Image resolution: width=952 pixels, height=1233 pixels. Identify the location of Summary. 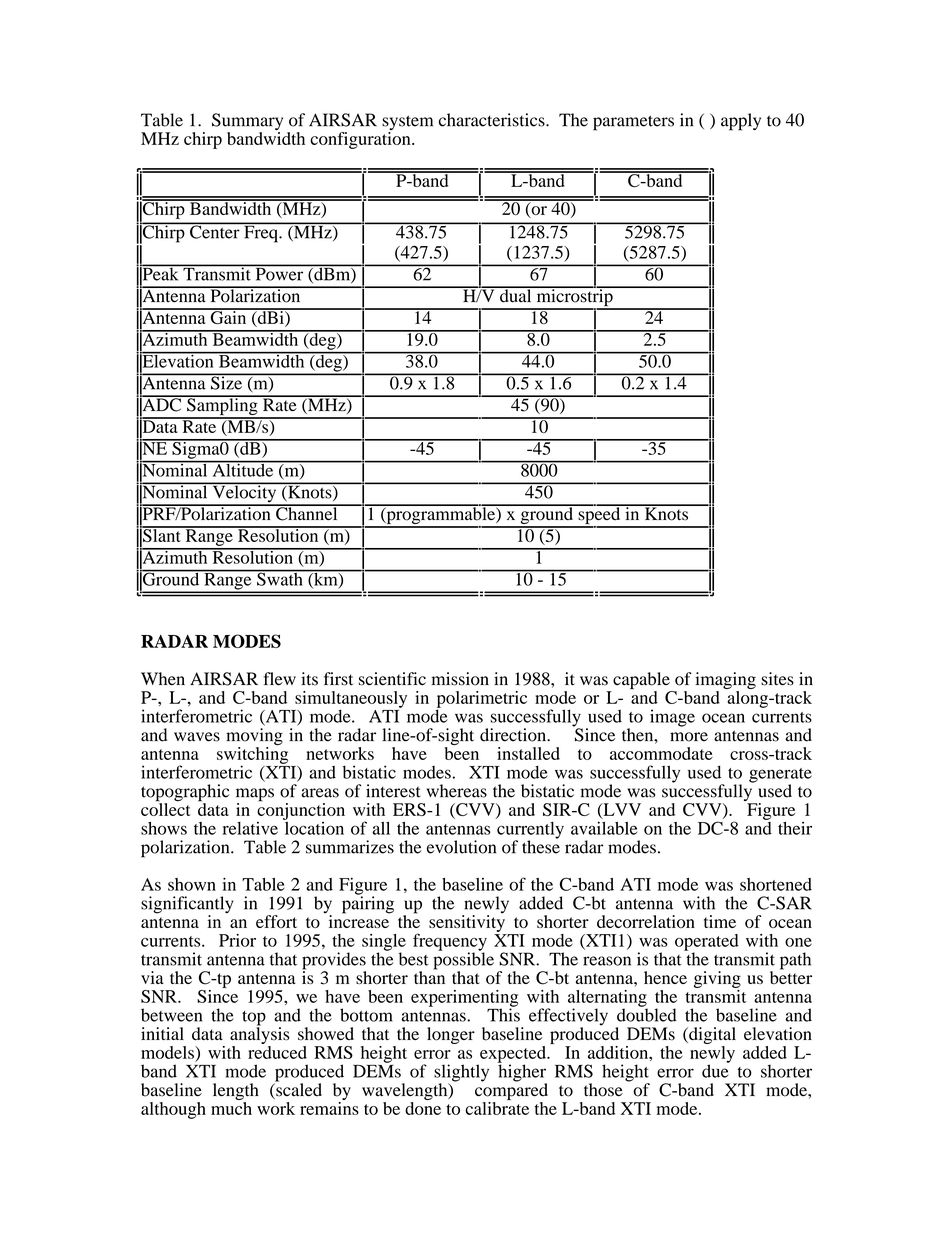
(247, 123).
